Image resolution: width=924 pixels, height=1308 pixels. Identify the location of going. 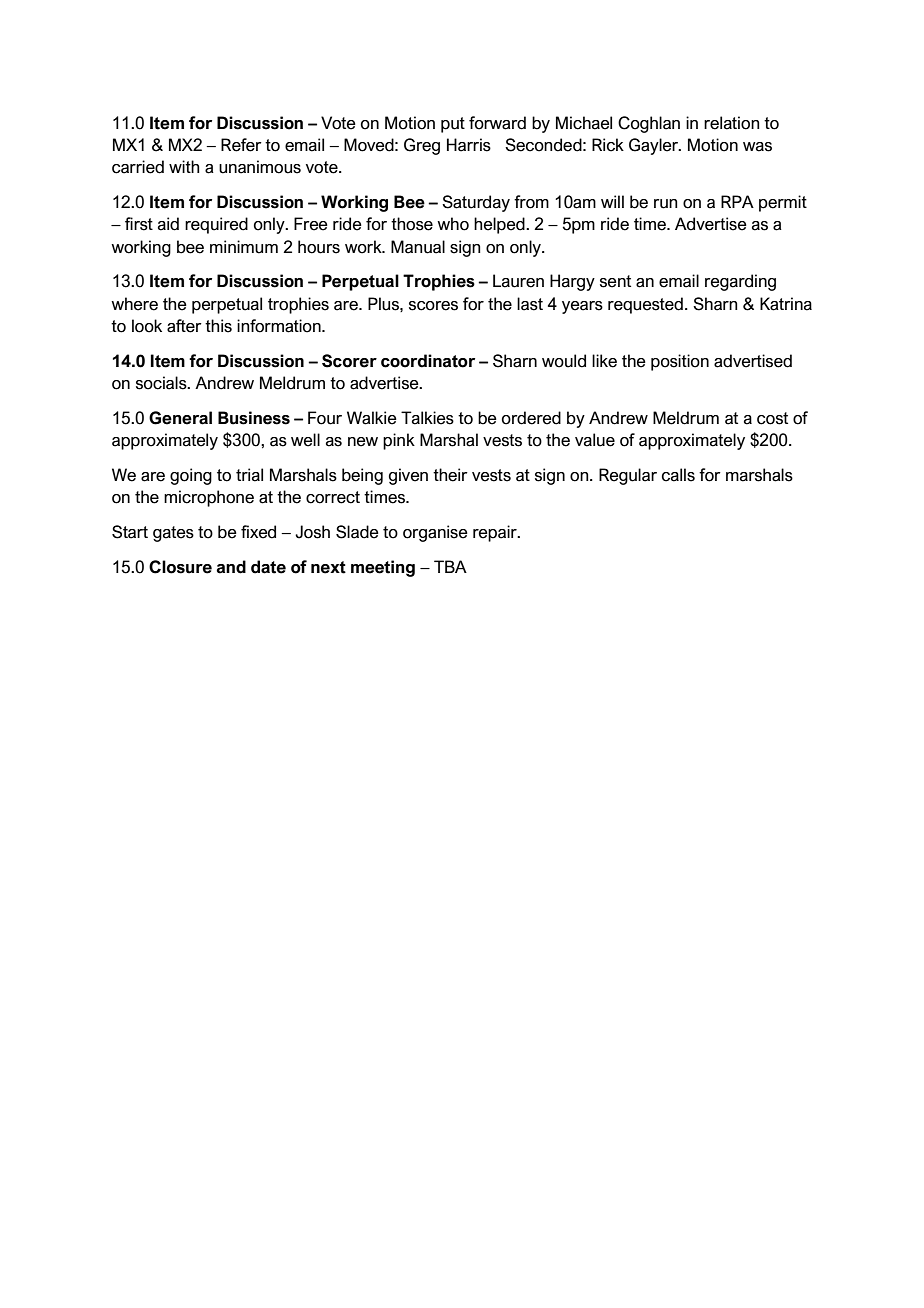
(191, 476).
